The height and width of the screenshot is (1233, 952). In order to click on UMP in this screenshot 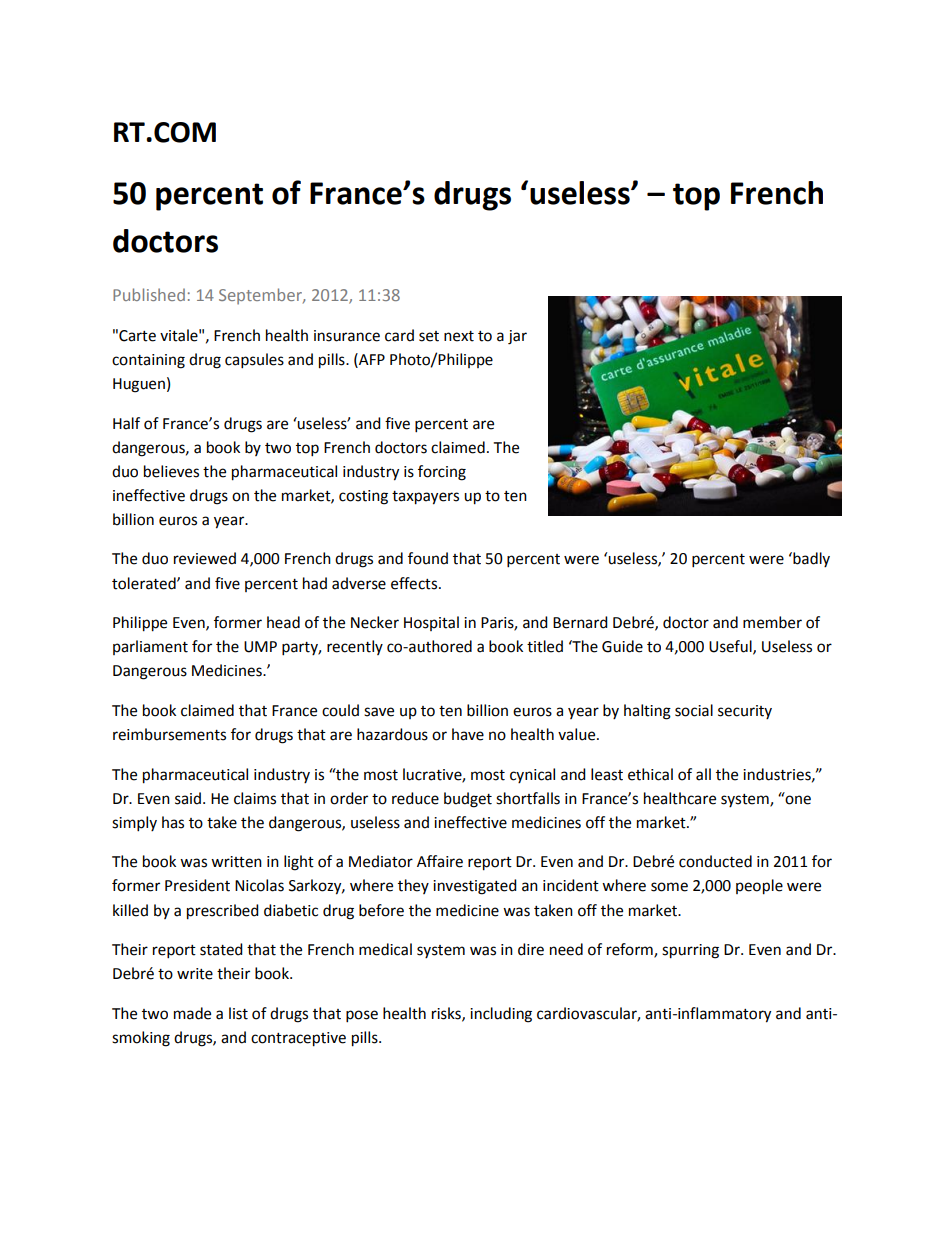, I will do `click(260, 647)`.
